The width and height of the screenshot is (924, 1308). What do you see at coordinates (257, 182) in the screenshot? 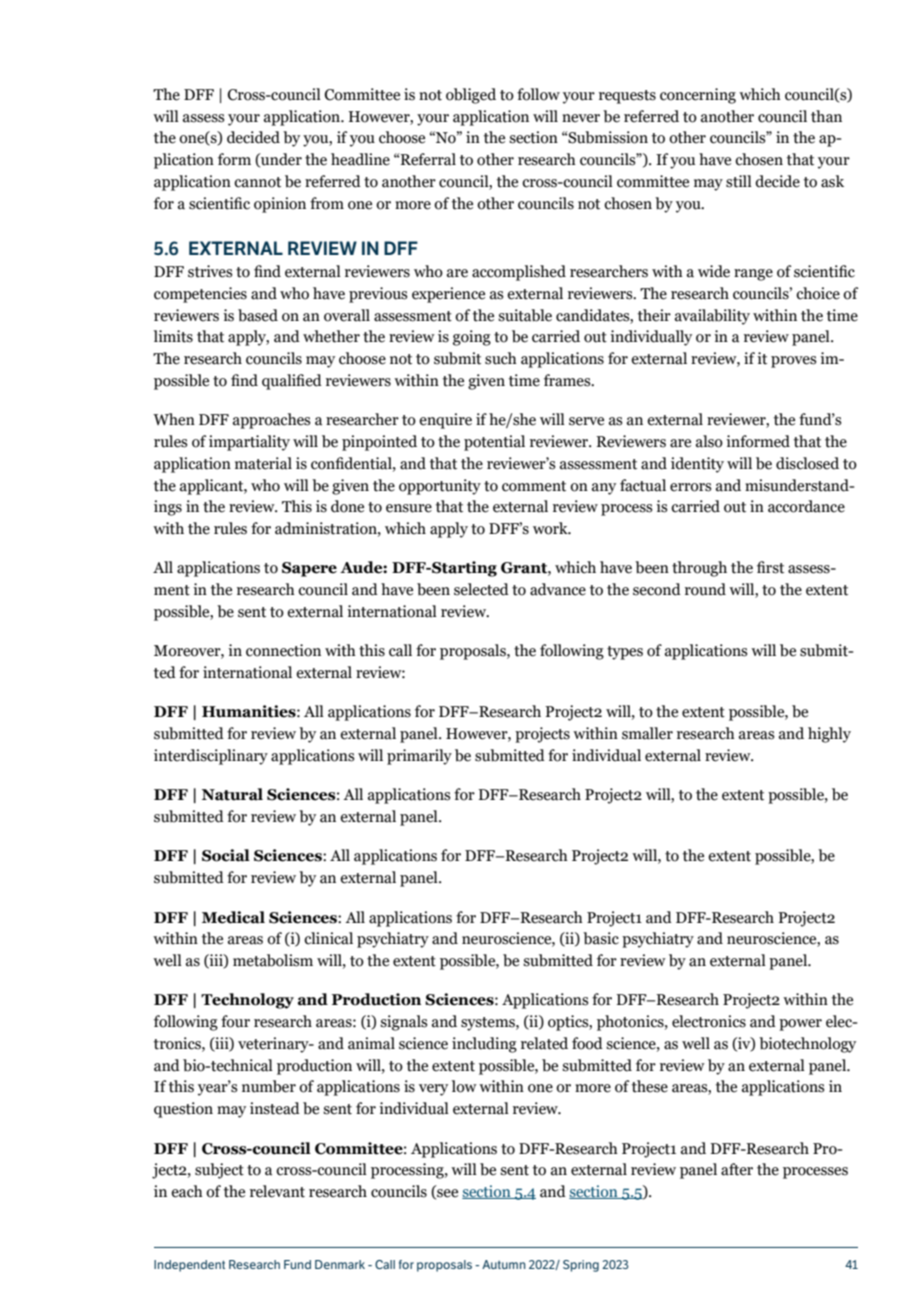
I see `cannot` at bounding box center [257, 182].
